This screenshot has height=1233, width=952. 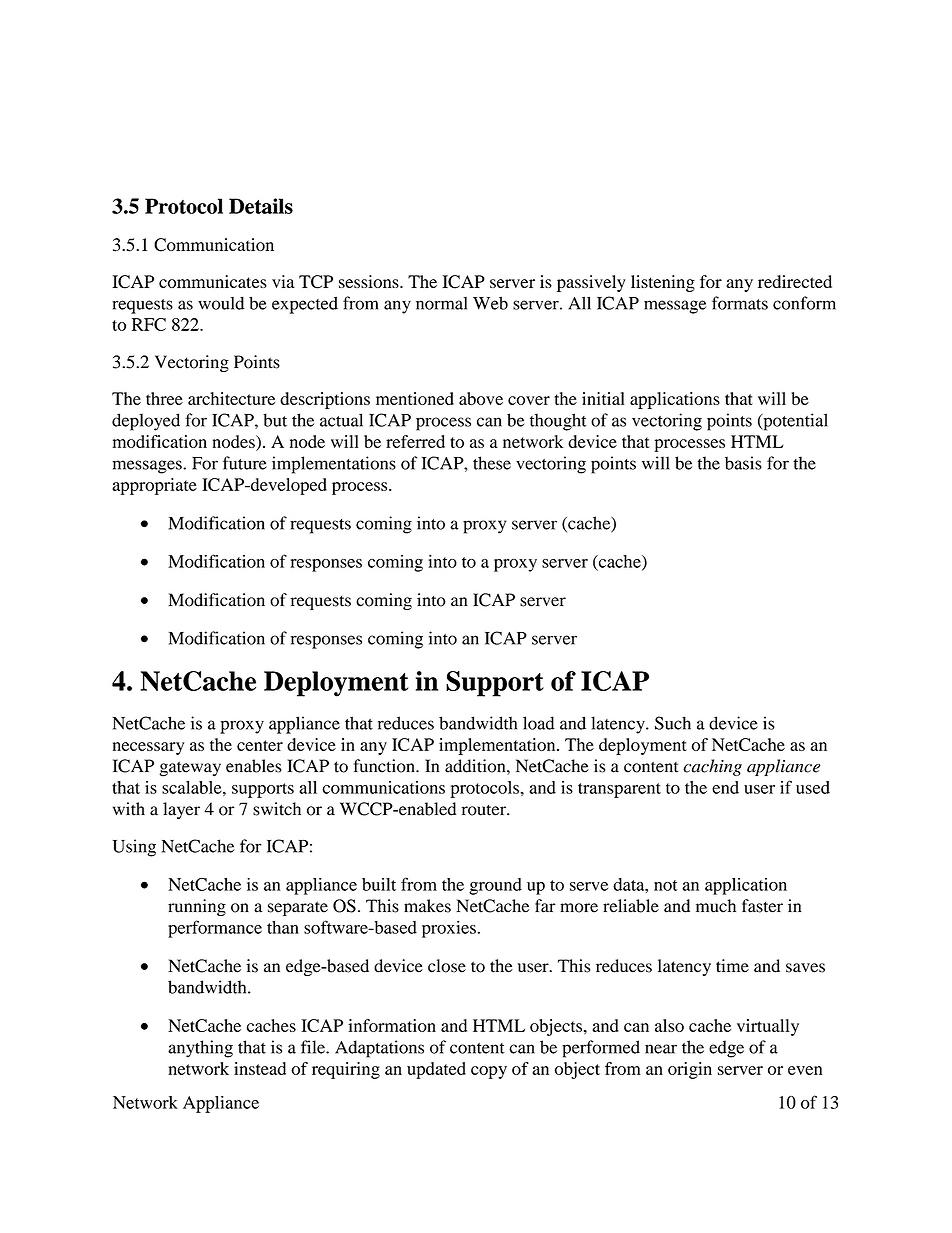 What do you see at coordinates (743, 463) in the screenshot?
I see `basis` at bounding box center [743, 463].
